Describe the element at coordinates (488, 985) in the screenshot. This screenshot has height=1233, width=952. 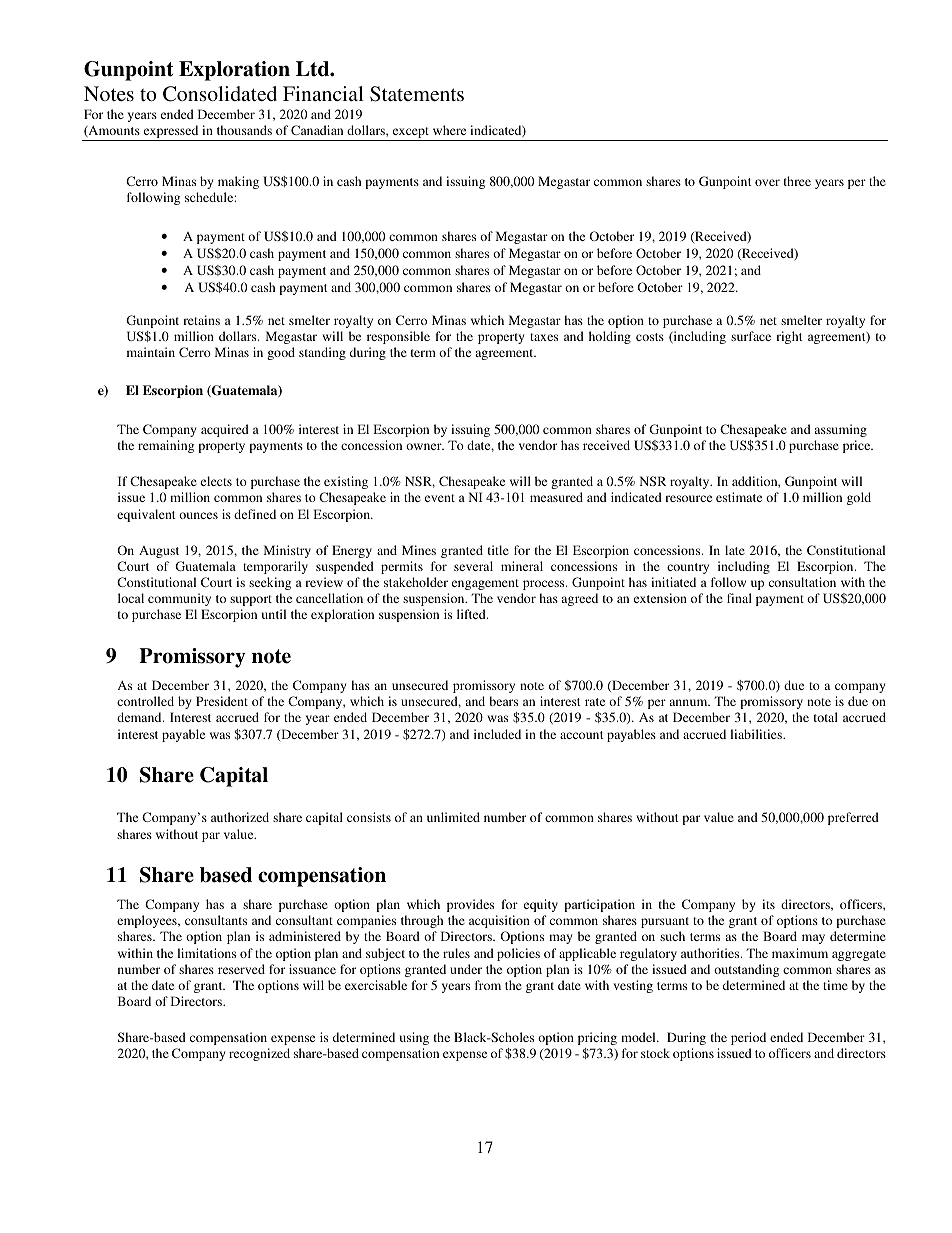
I see `from` at that location.
